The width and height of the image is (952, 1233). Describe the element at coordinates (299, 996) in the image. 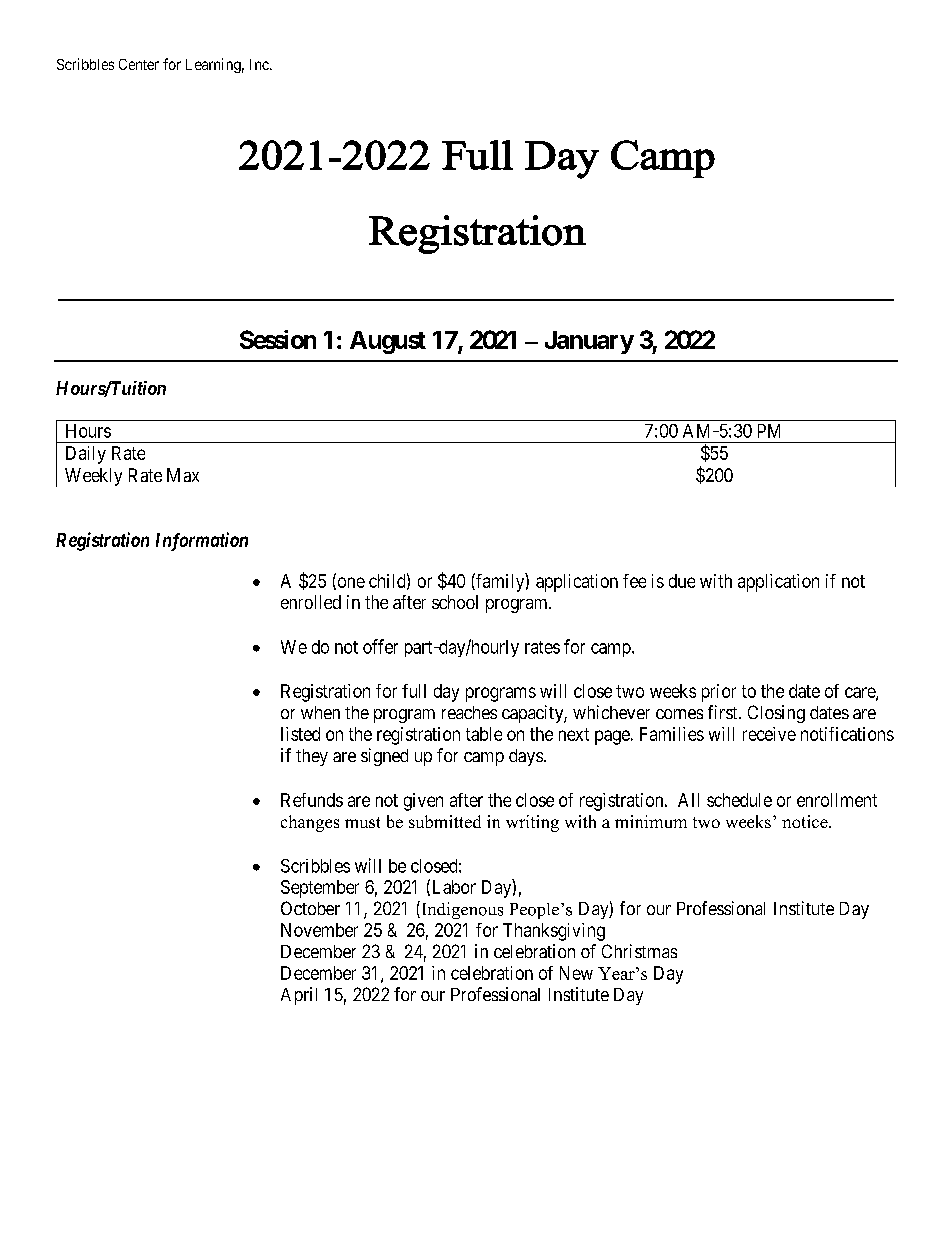

I see `April` at that location.
